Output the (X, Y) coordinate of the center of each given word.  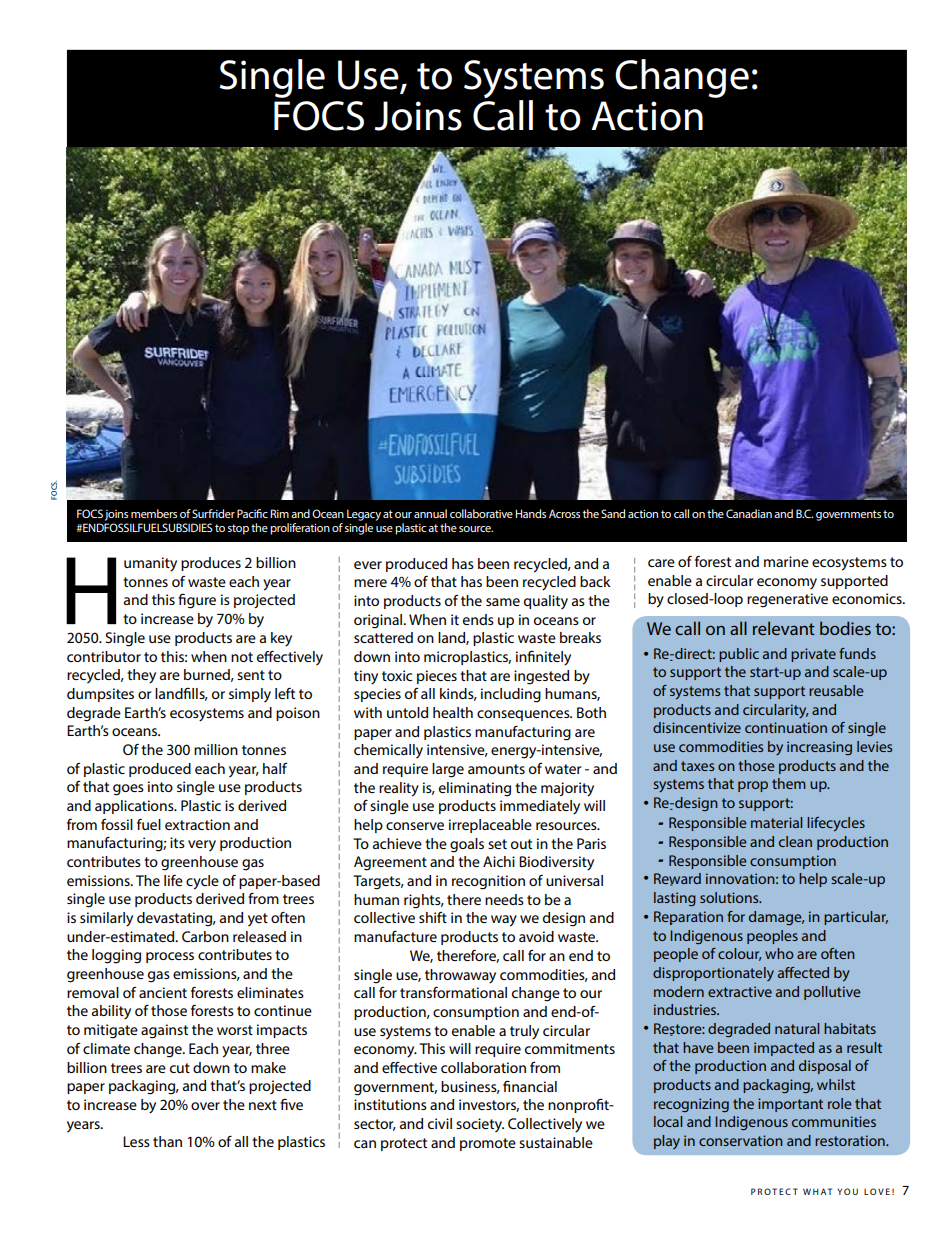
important (790, 1105)
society (480, 1125)
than (167, 1141)
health (453, 712)
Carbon (205, 936)
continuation (786, 727)
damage (776, 918)
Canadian (749, 513)
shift (433, 917)
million (216, 749)
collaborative (481, 513)
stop (238, 529)
